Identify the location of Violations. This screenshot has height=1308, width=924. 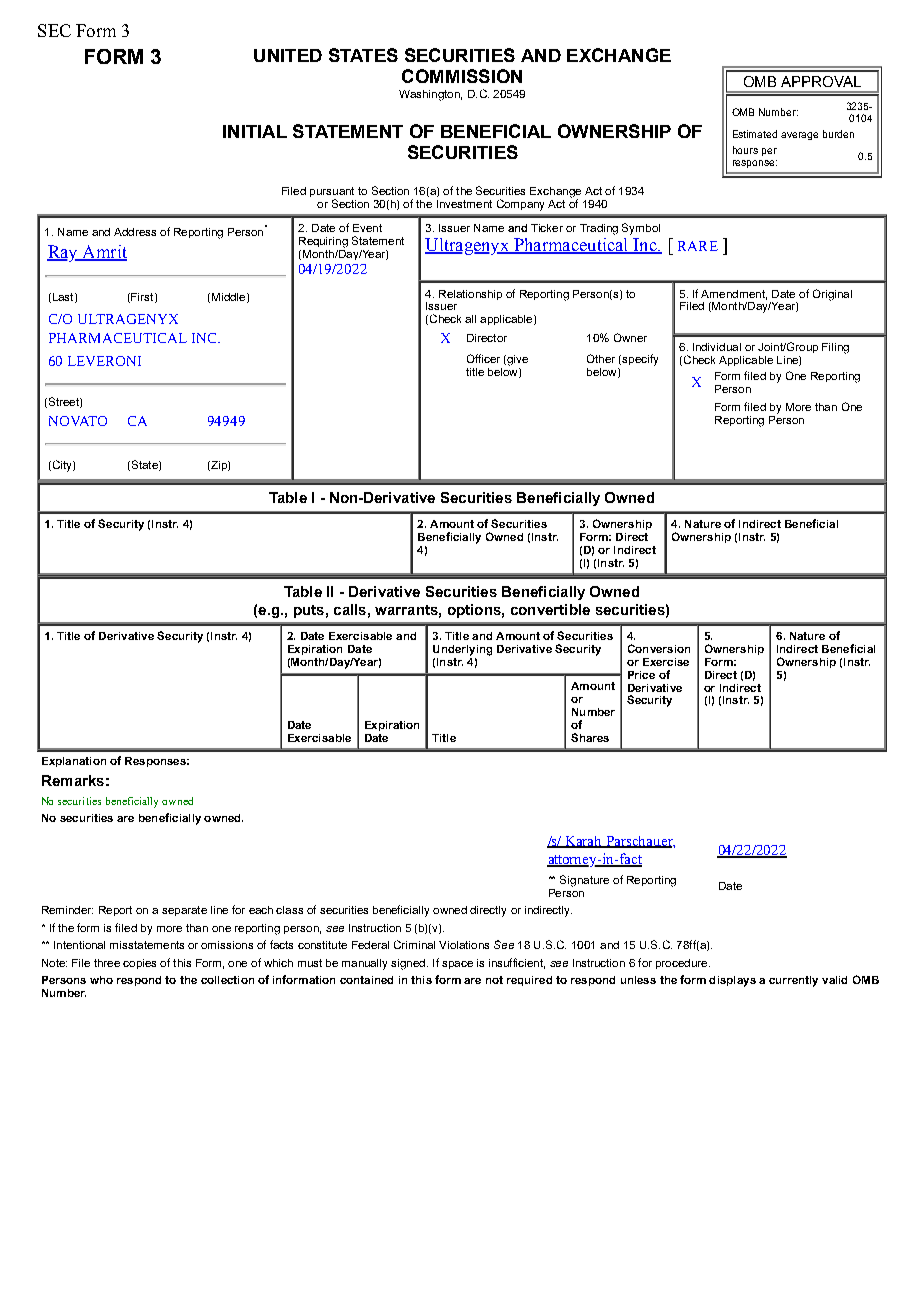
(464, 945).
